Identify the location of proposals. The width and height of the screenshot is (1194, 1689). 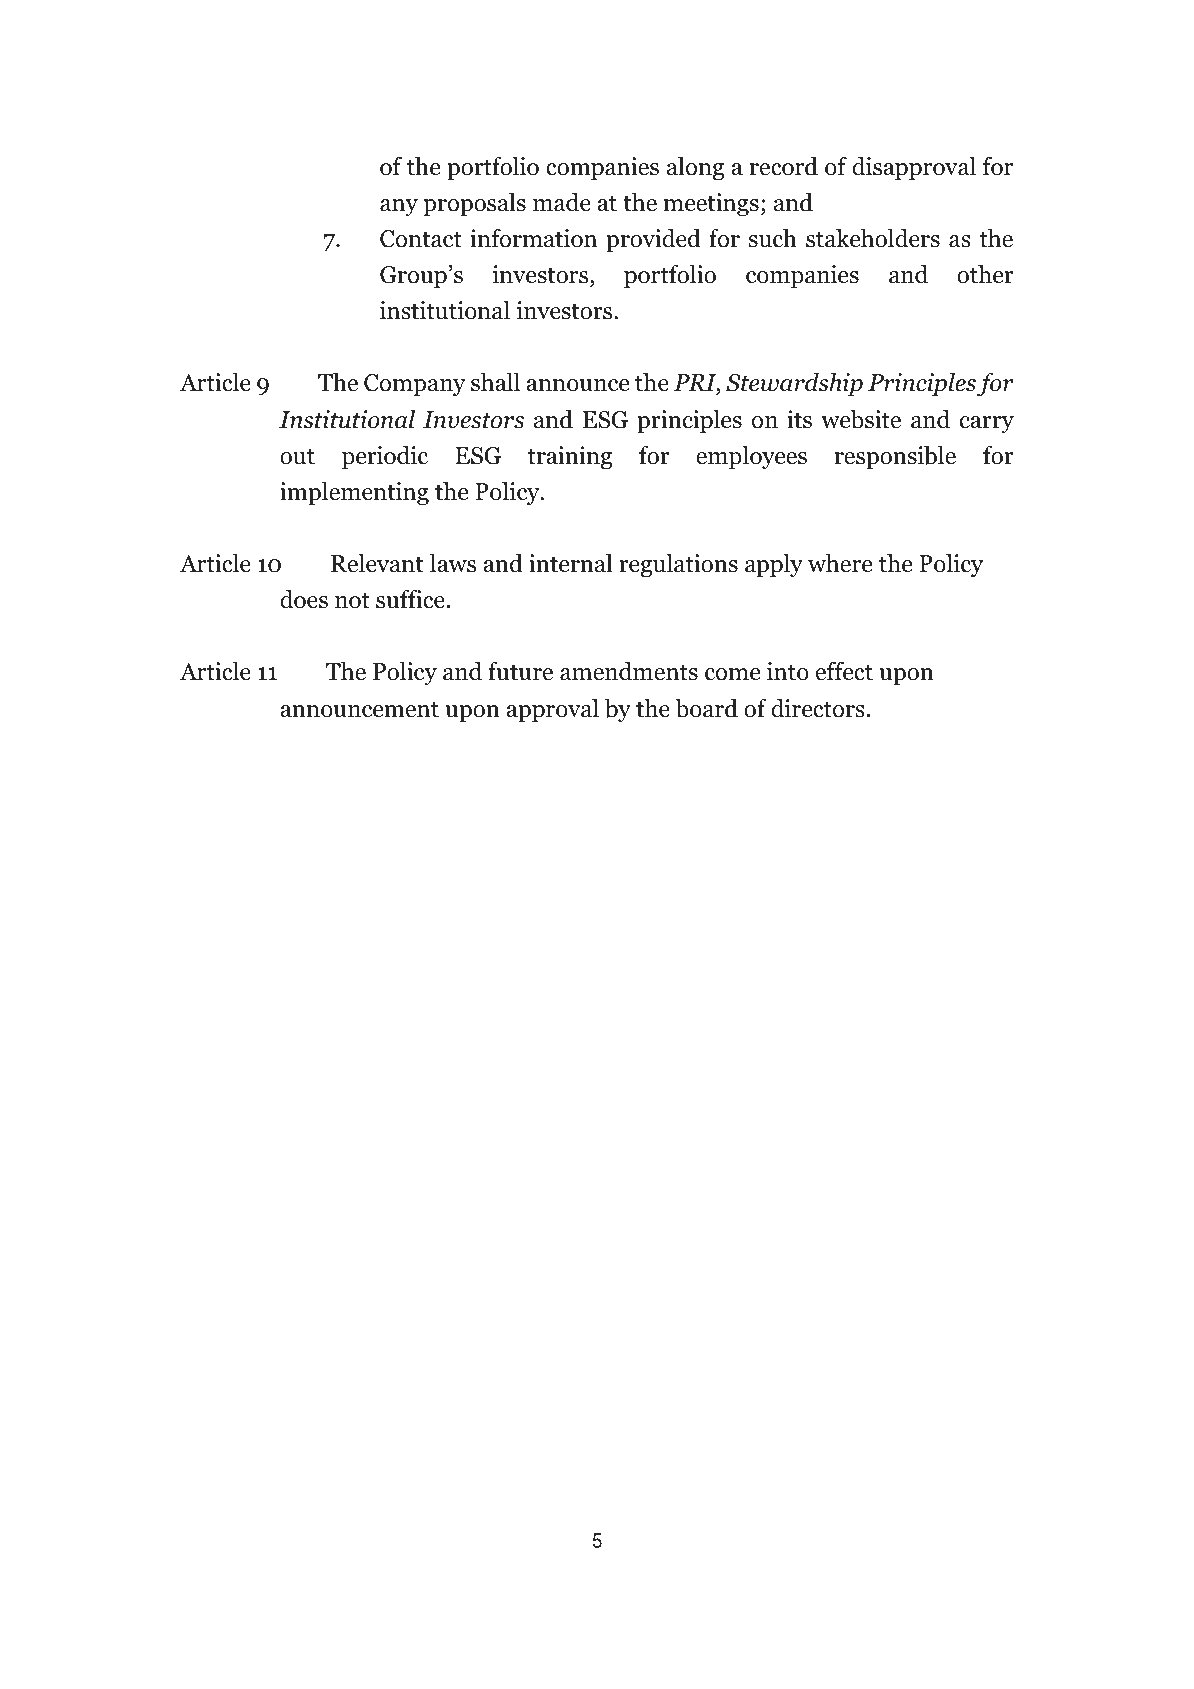
(474, 205).
